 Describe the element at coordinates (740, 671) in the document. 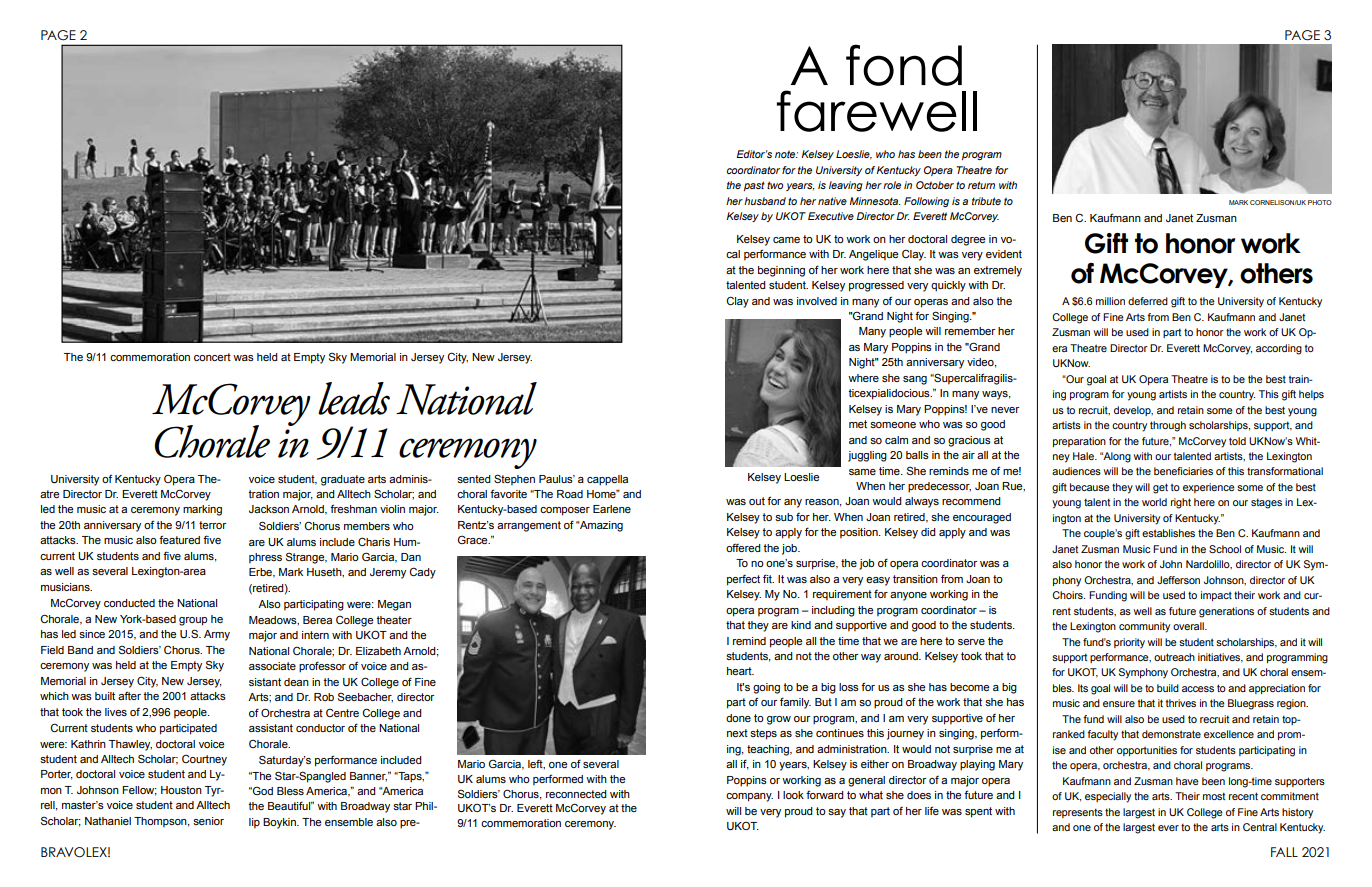

I see `heart` at that location.
